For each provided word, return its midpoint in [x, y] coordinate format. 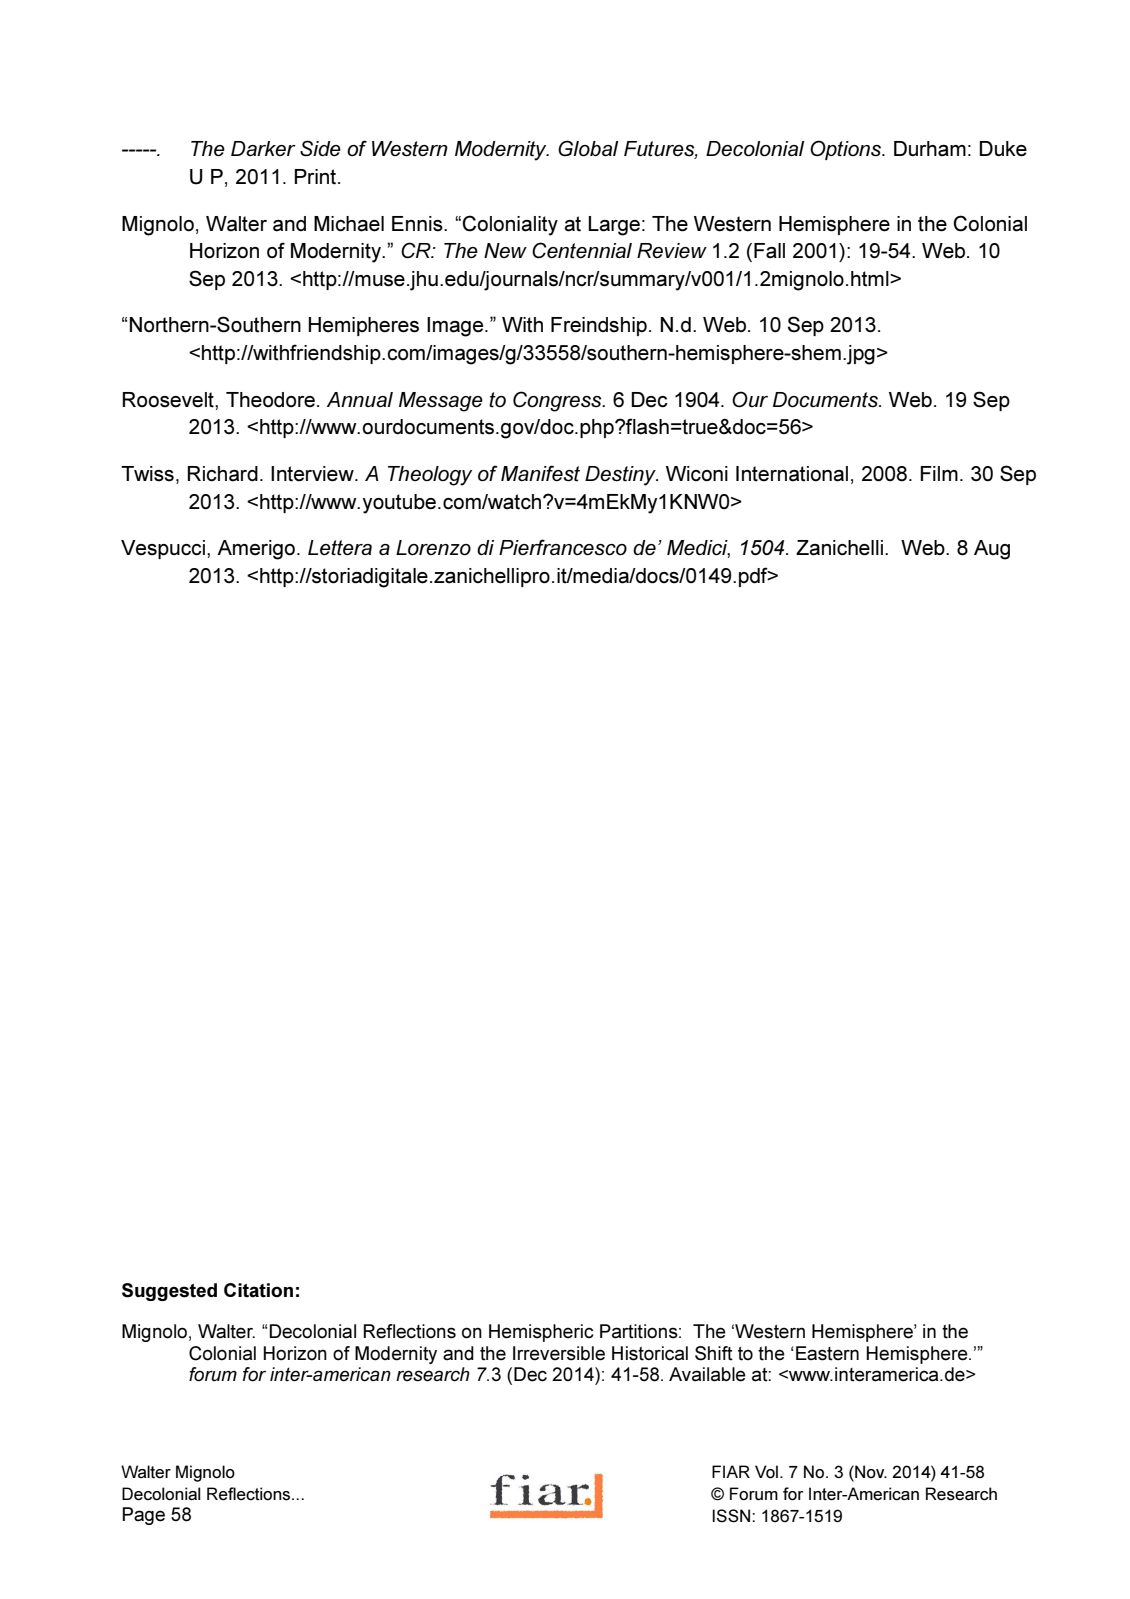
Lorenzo [433, 548]
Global [588, 148]
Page [143, 1516]
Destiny [621, 476]
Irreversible [559, 1353]
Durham [930, 149]
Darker [263, 148]
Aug [992, 550]
